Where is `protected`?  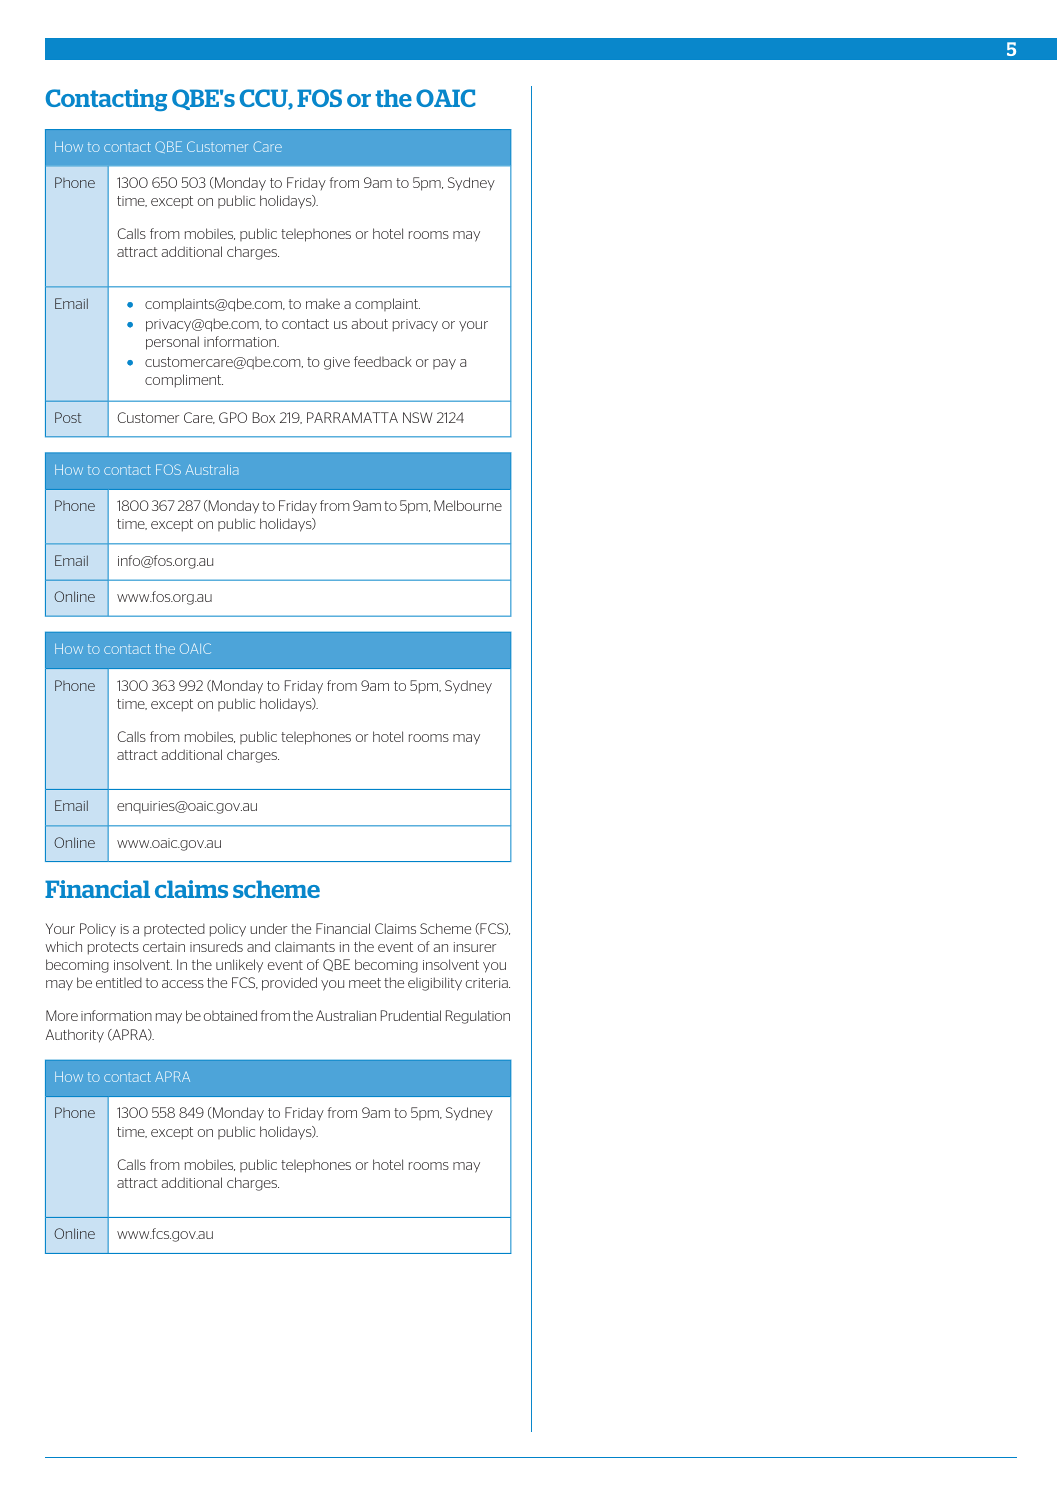 protected is located at coordinates (174, 929).
